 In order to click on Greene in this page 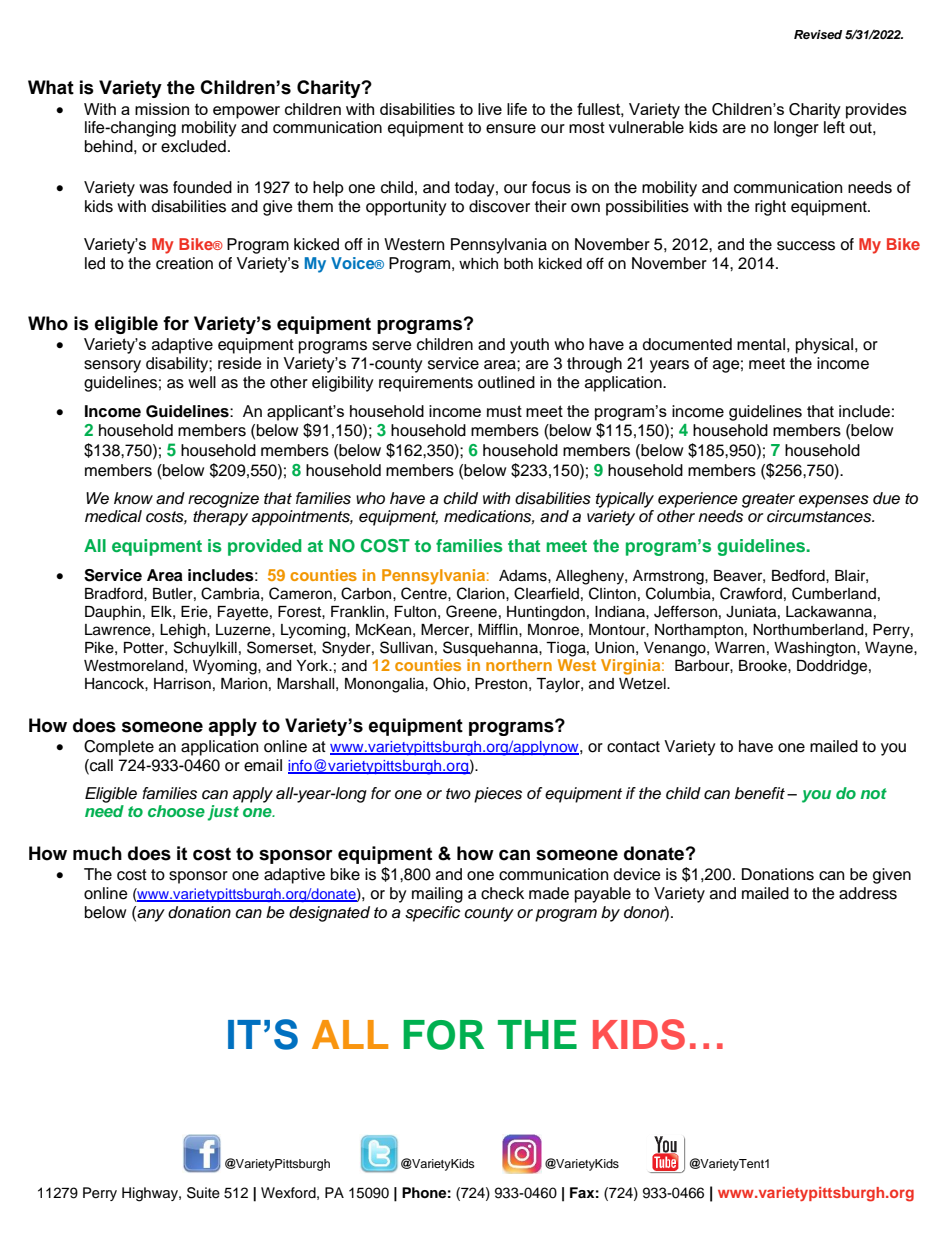, I will do `click(471, 611)`.
